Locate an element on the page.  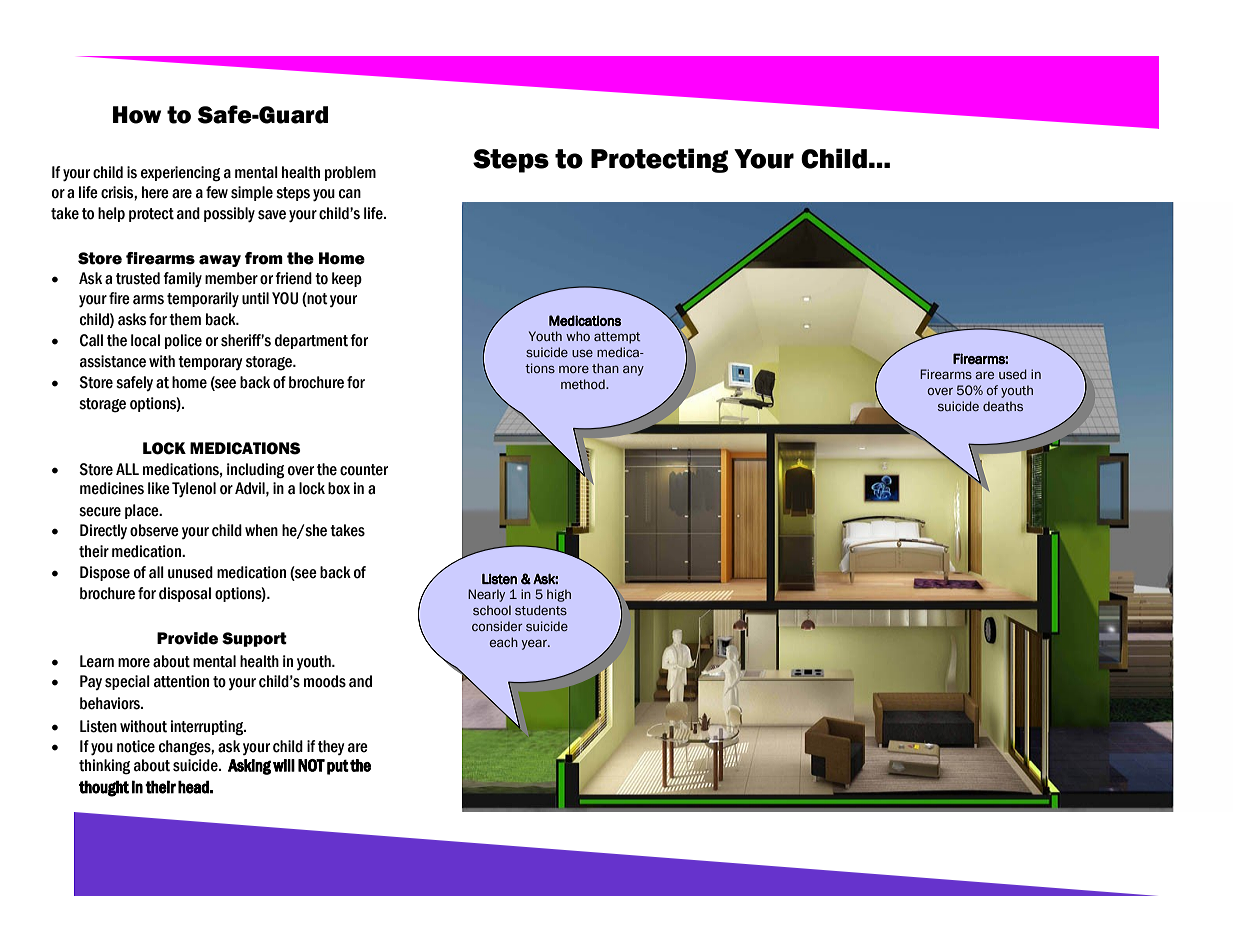
Asking is located at coordinates (249, 767).
